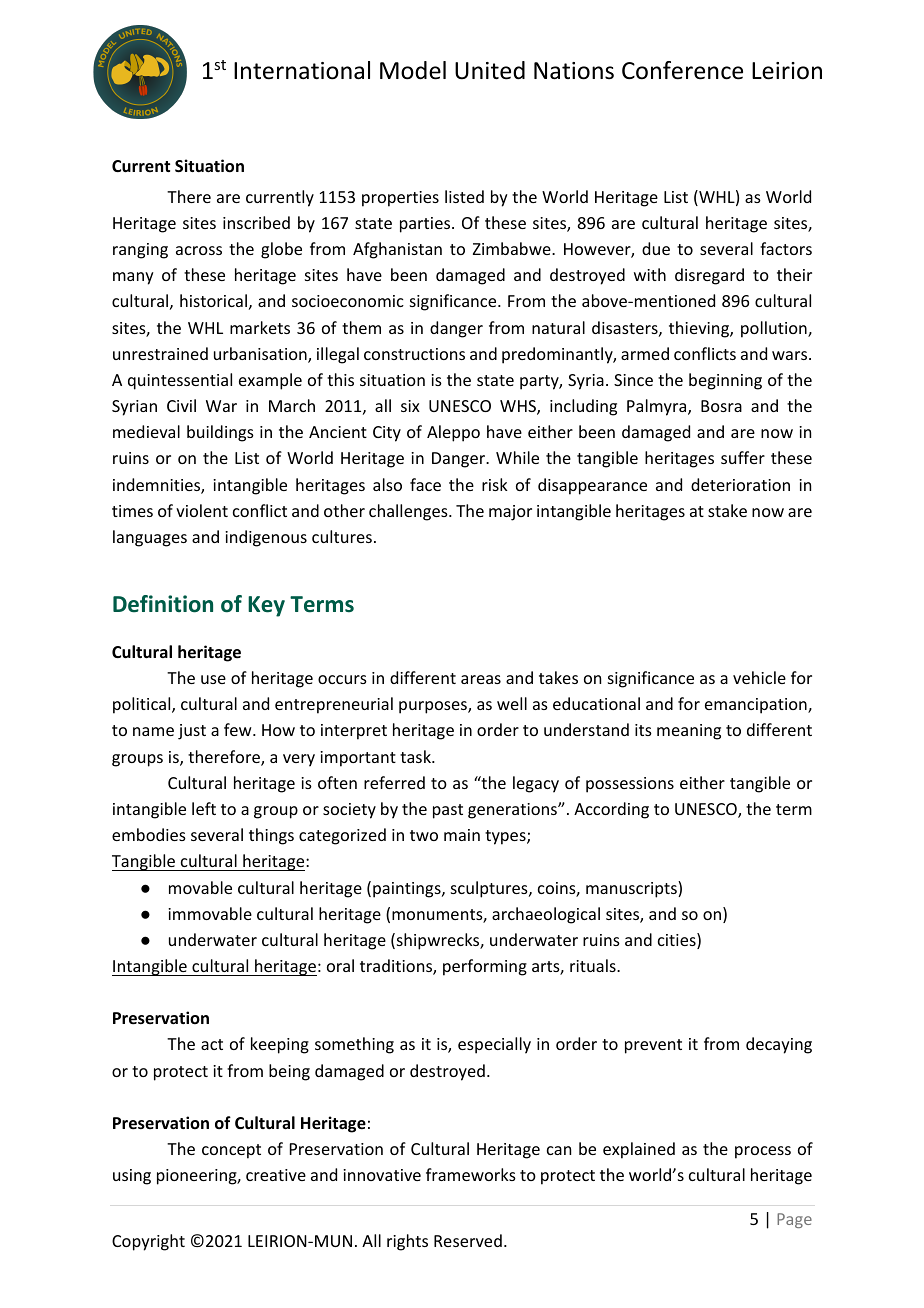 The width and height of the image is (924, 1308). I want to click on concept, so click(231, 1151).
